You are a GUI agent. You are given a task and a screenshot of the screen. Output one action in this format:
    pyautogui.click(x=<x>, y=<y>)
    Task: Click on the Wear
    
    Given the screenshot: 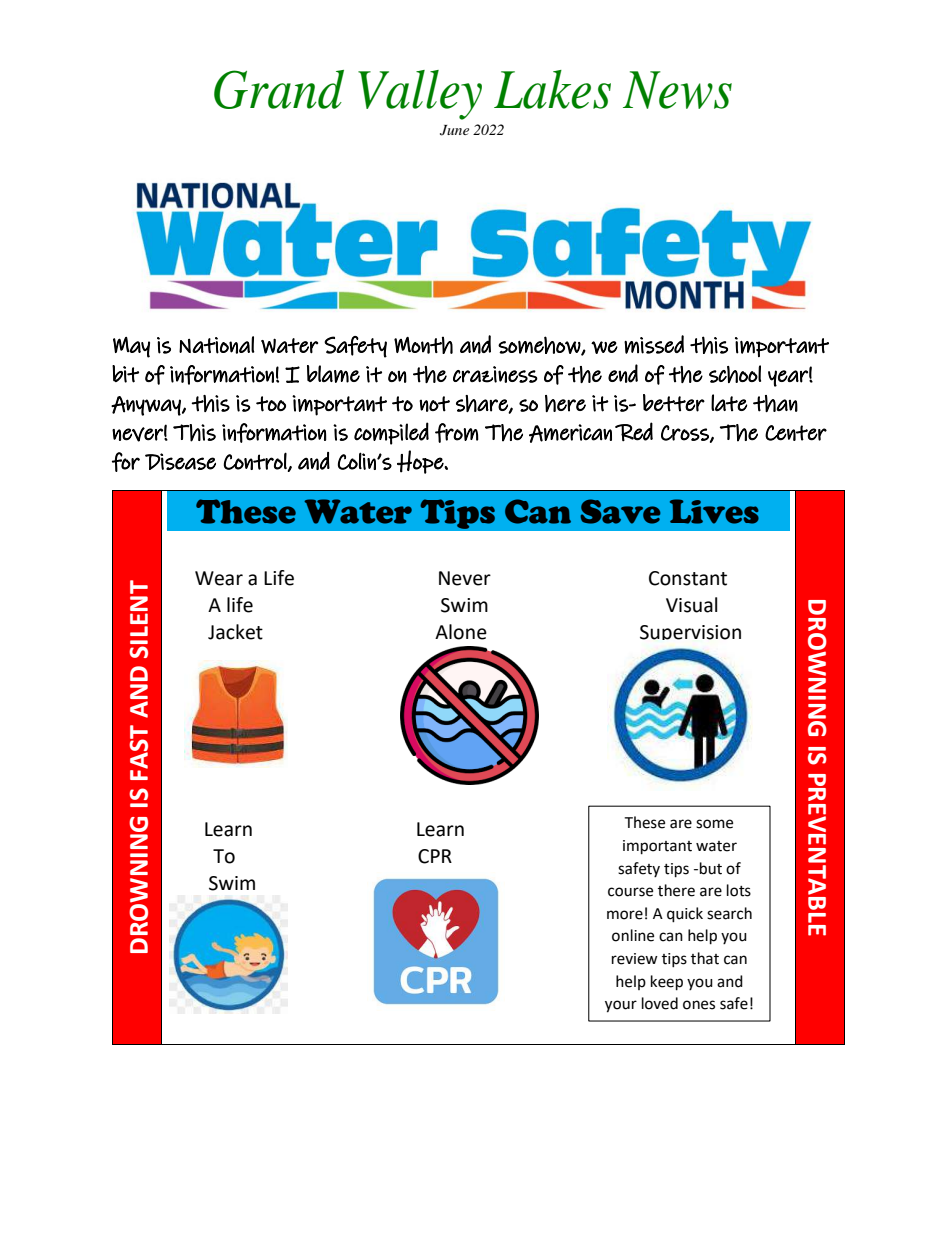 What is the action you would take?
    pyautogui.click(x=219, y=578)
